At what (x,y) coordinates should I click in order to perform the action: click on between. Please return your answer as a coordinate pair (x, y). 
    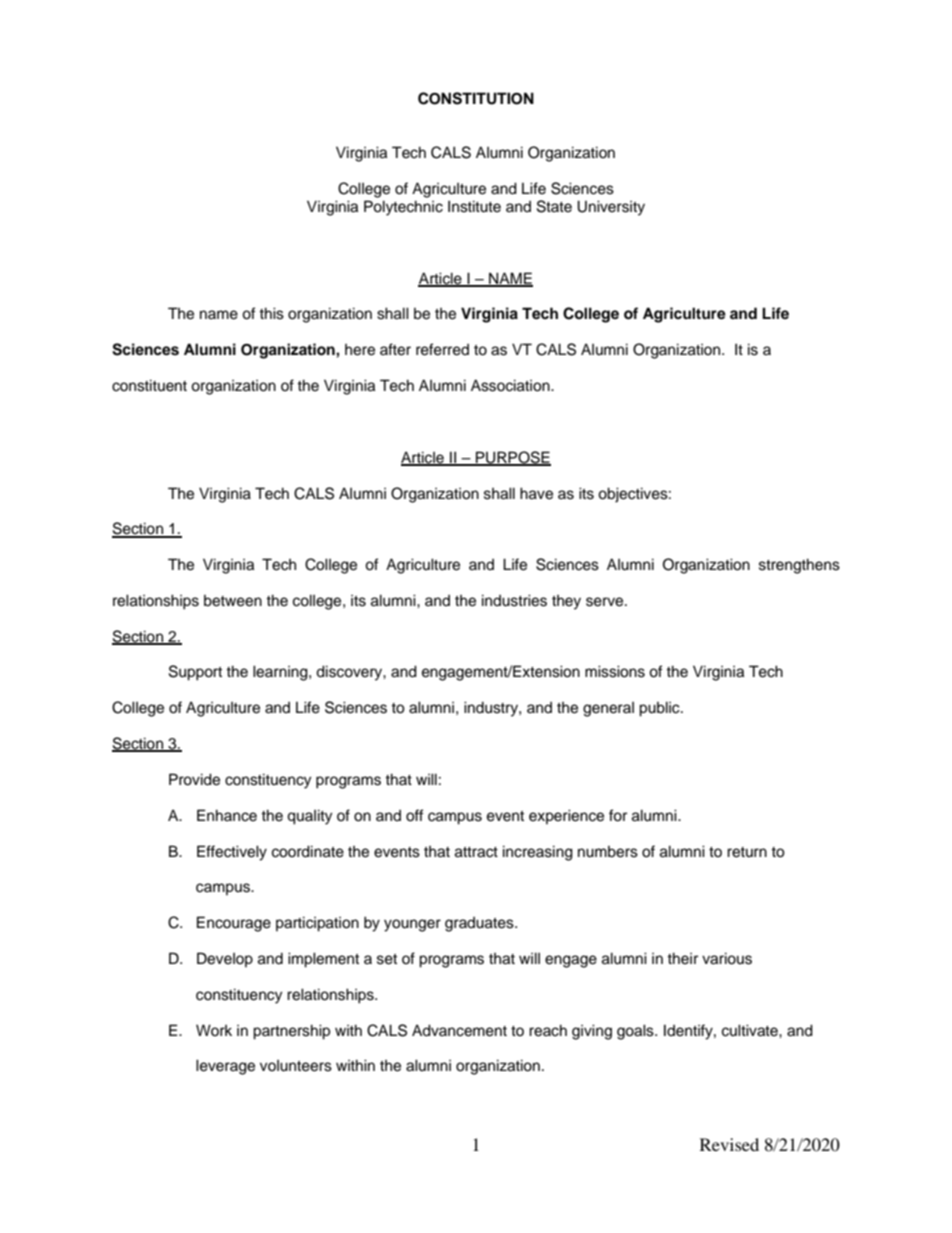
    Looking at the image, I should click on (233, 601).
